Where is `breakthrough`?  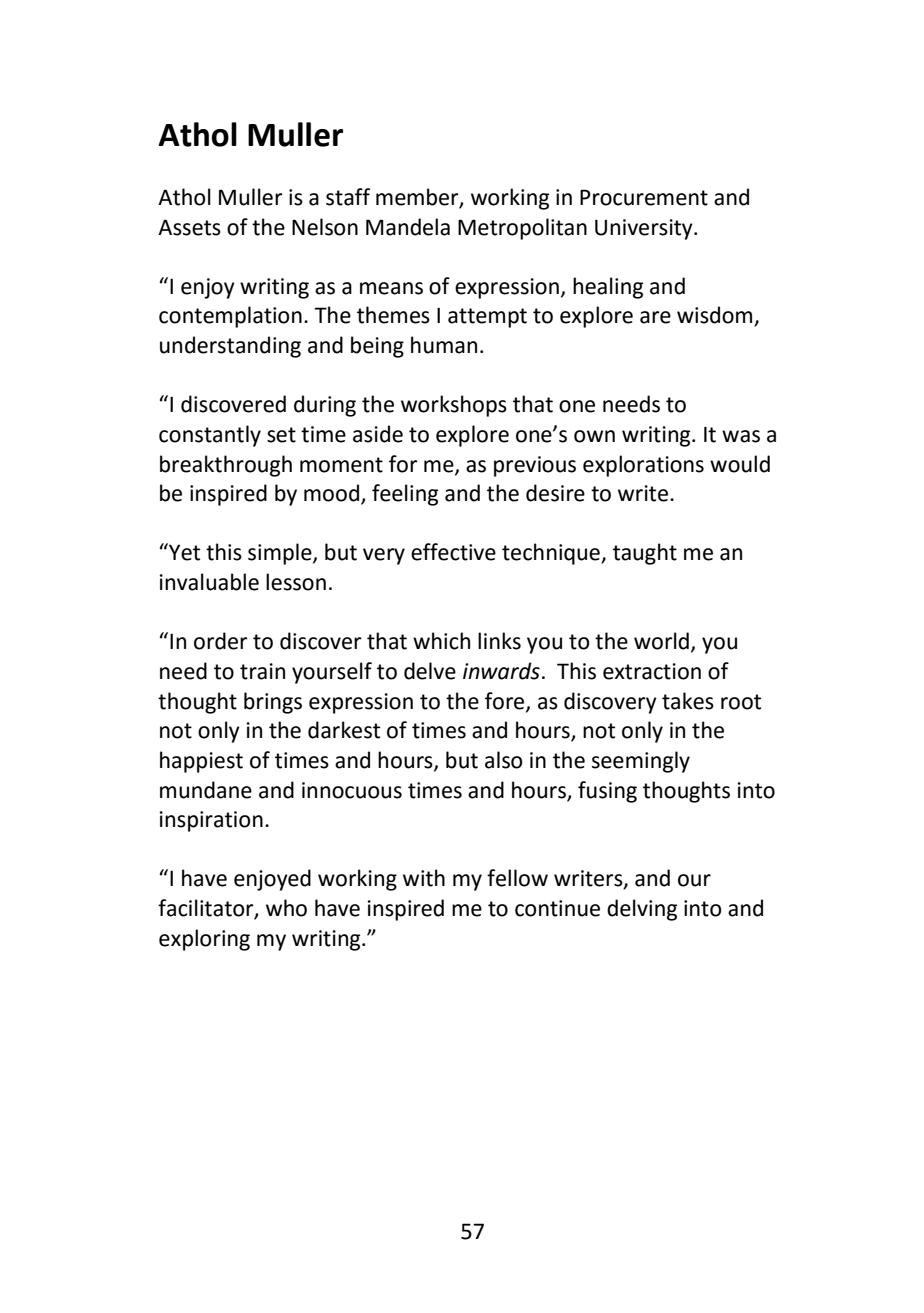
breakthrough is located at coordinates (226, 466).
